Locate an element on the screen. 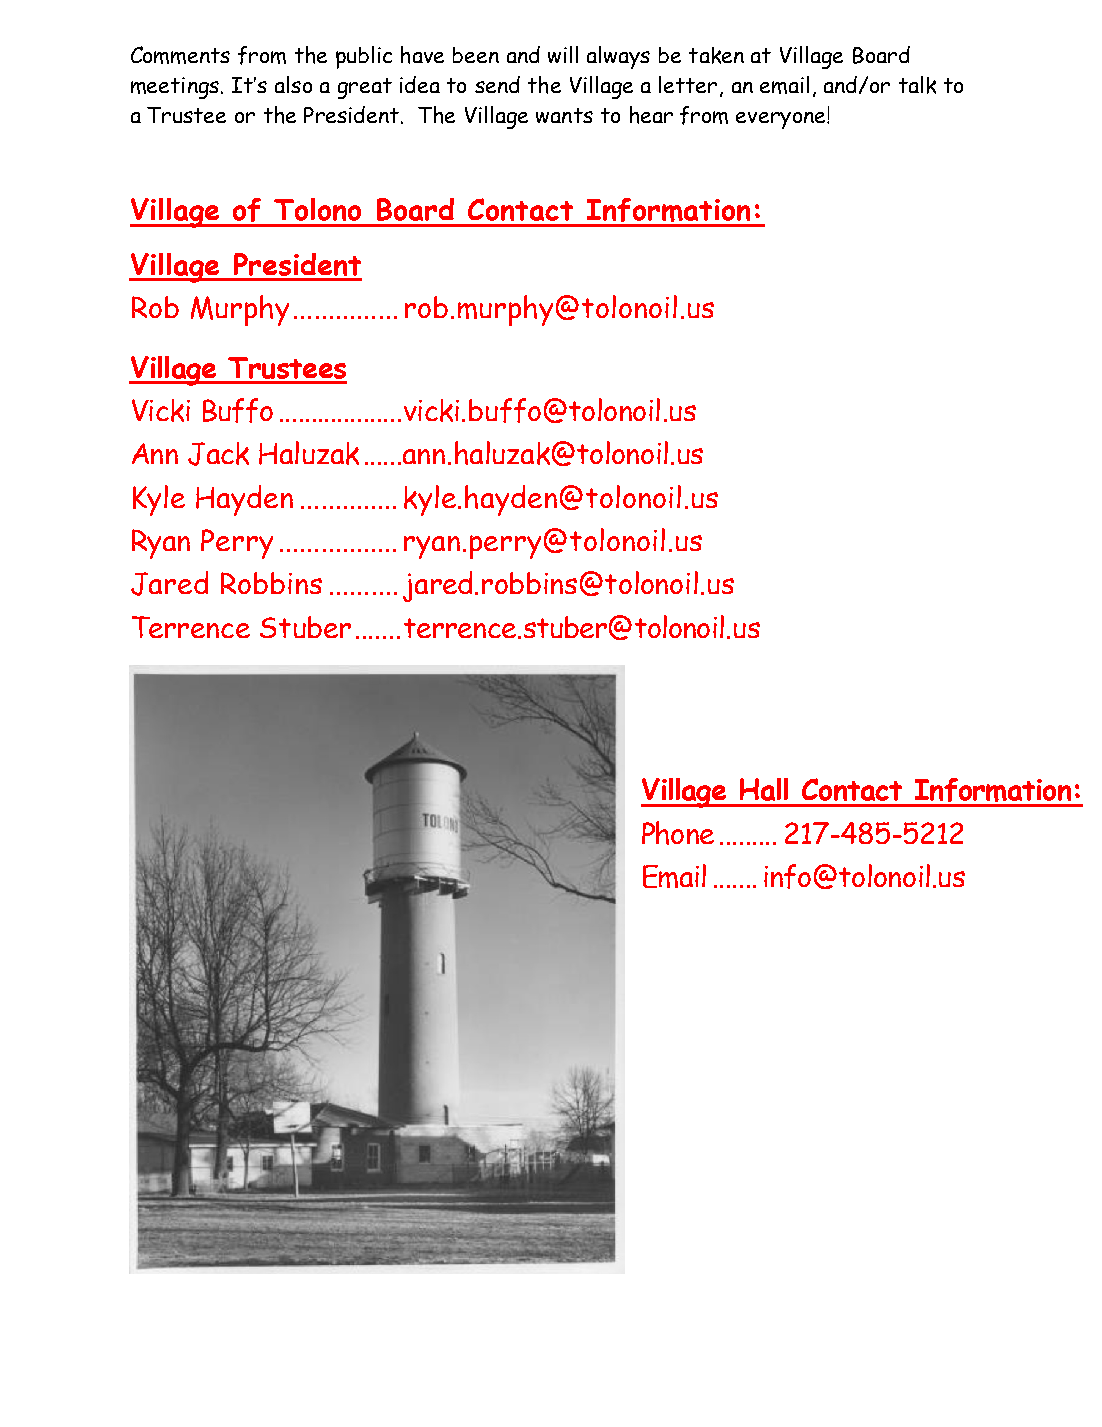  Phone is located at coordinates (678, 833).
